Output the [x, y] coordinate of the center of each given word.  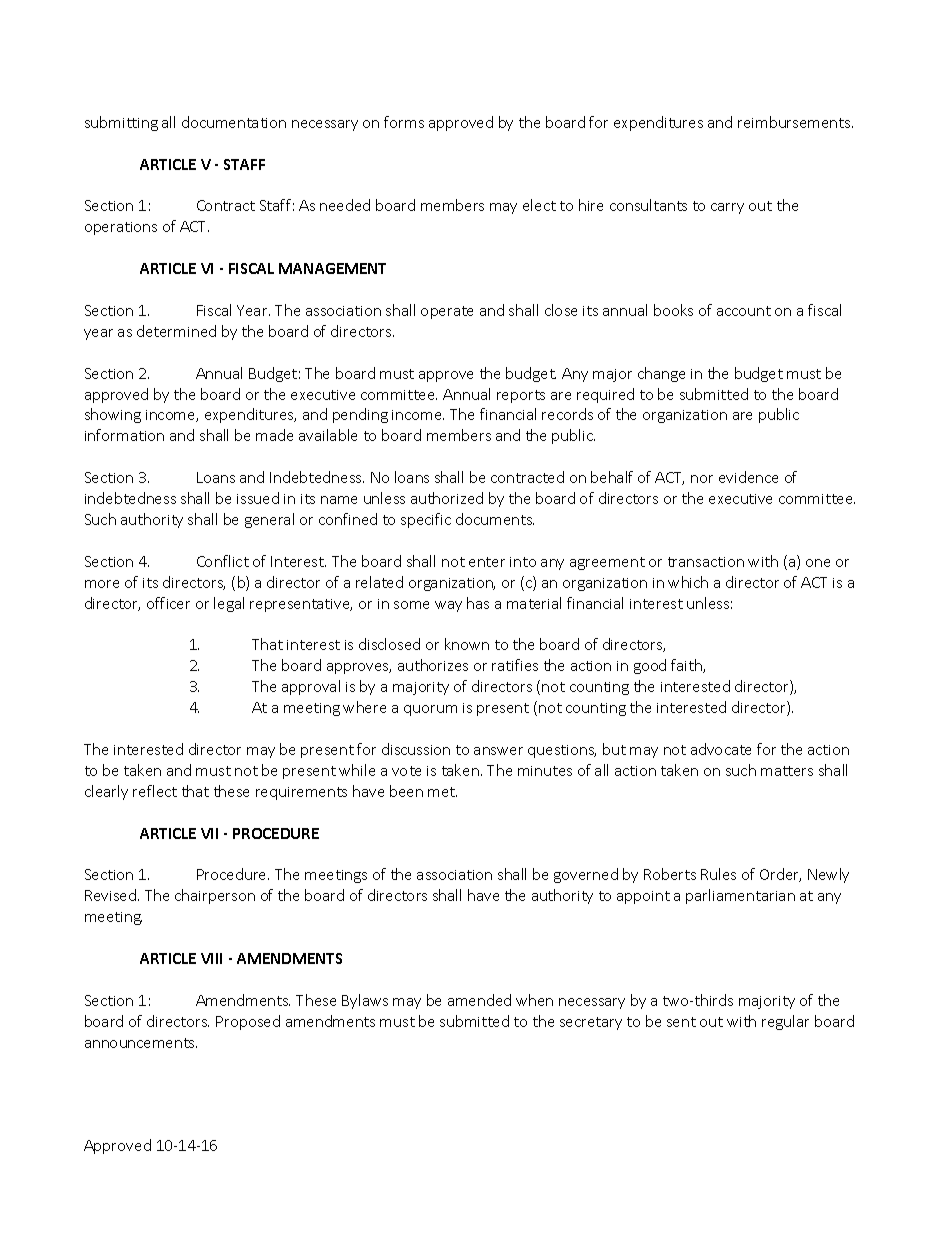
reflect [155, 791]
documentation [234, 122]
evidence [748, 477]
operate [447, 312]
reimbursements [795, 122]
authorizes [433, 665]
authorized [447, 498]
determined [176, 331]
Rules [718, 874]
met [442, 792]
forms [404, 122]
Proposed [248, 1022]
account [744, 311]
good [650, 666]
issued [258, 498]
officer [168, 603]
